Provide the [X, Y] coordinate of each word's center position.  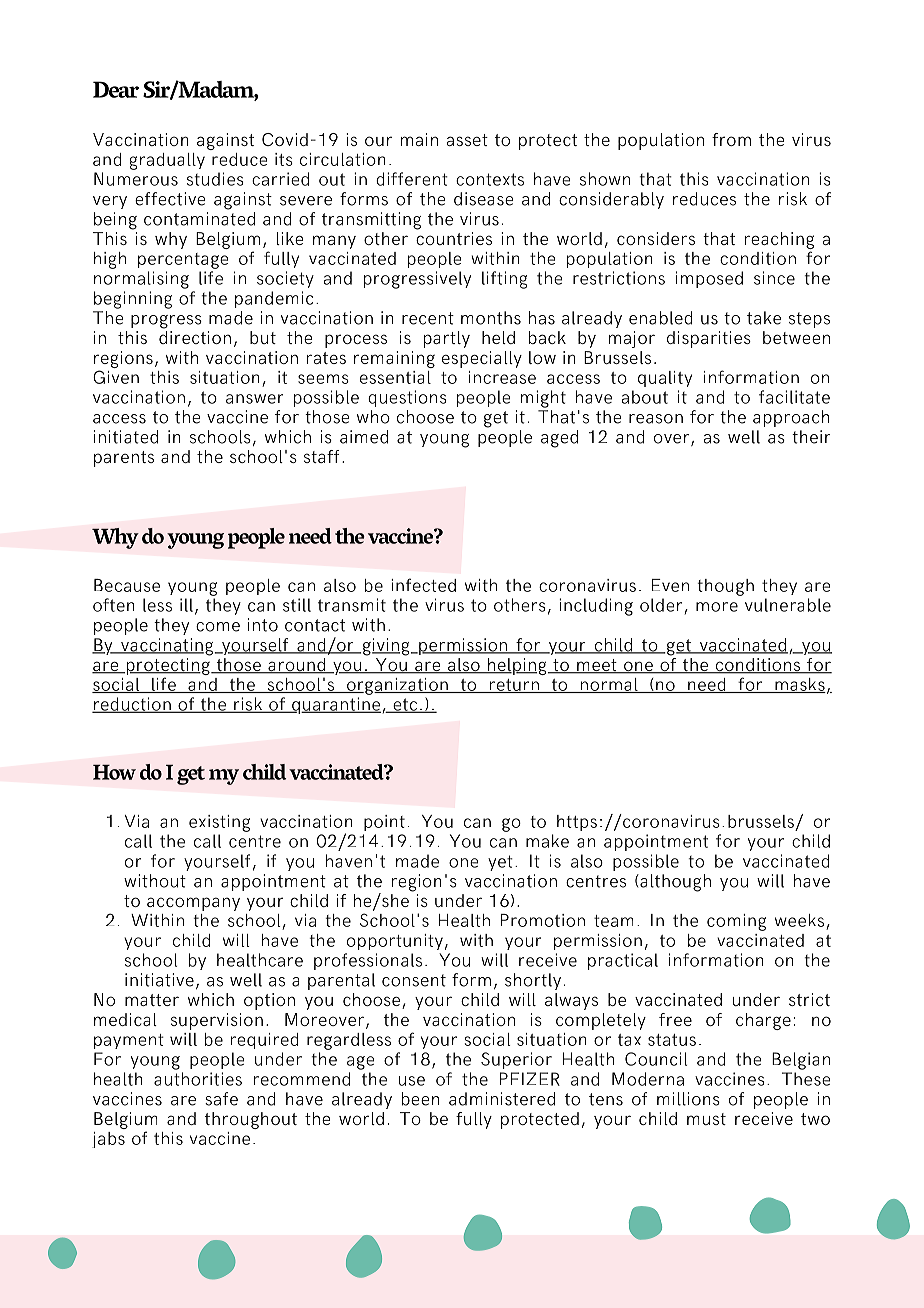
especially [482, 359]
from [731, 139]
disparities [709, 339]
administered [502, 1099]
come [218, 627]
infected [423, 585]
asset [467, 140]
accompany [193, 904]
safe [221, 1099]
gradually [167, 161]
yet [500, 863]
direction [195, 337]
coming [736, 922]
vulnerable [788, 605]
